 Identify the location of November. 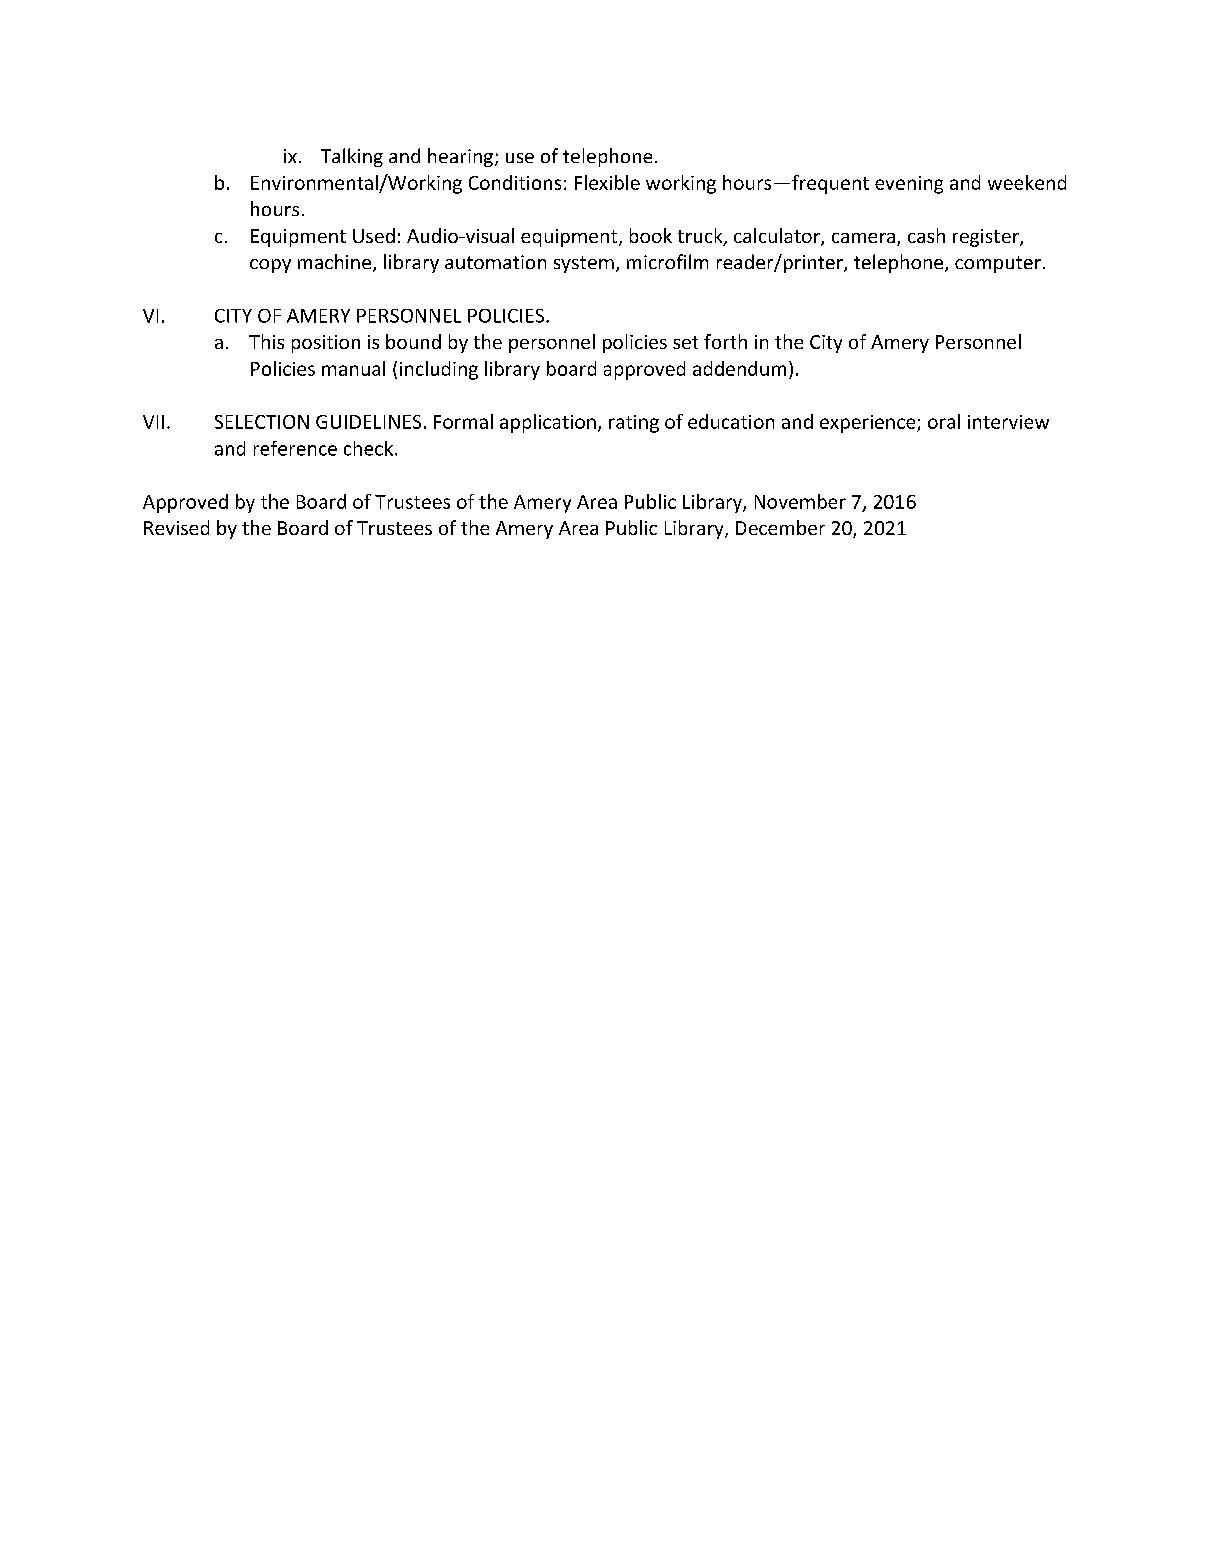
(800, 501).
